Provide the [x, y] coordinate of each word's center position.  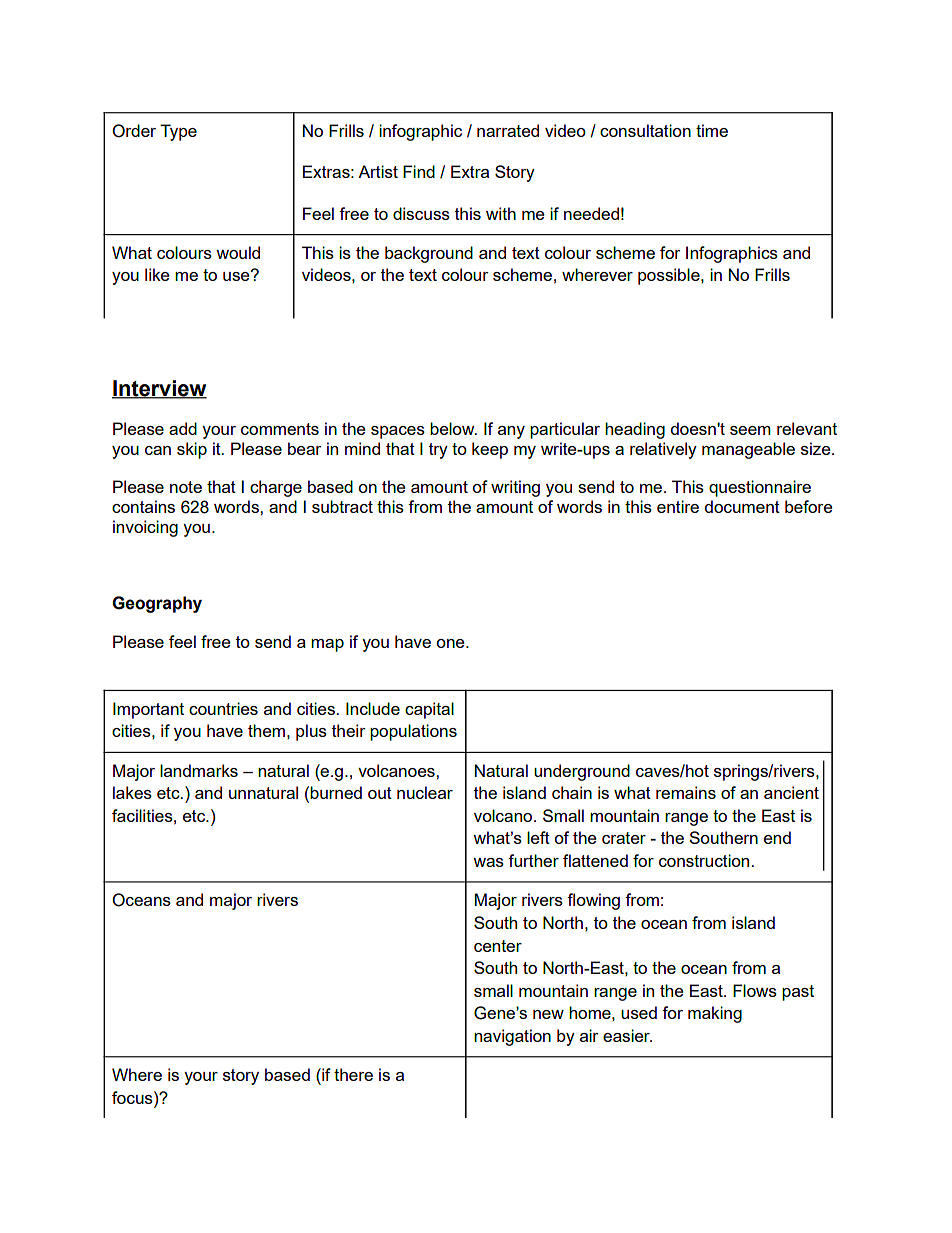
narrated [508, 130]
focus [133, 1097]
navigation [512, 1037]
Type [178, 132]
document [742, 506]
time [712, 130]
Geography [157, 604]
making [715, 1014]
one [451, 643]
